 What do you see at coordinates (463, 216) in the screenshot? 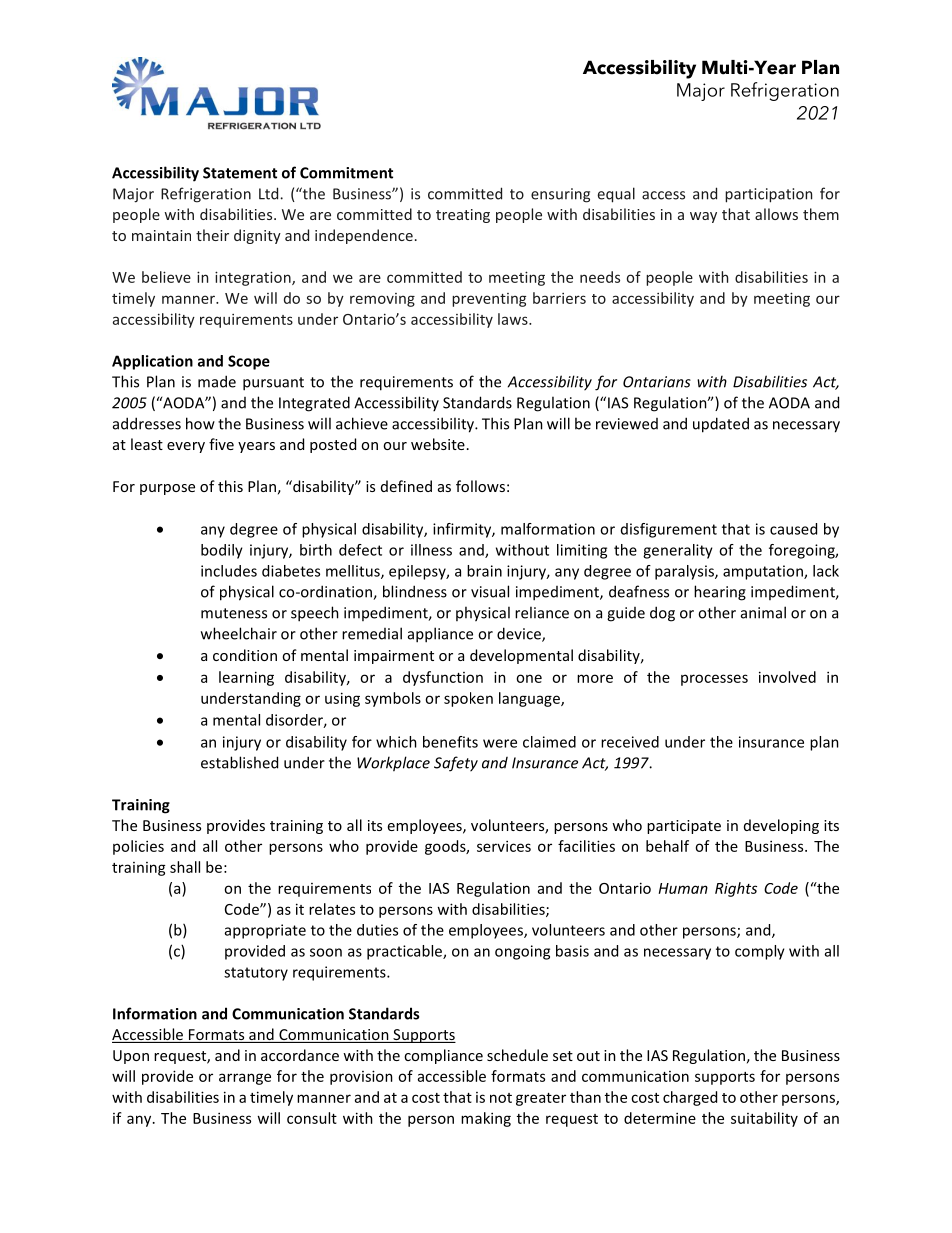
I see `treating` at bounding box center [463, 216].
